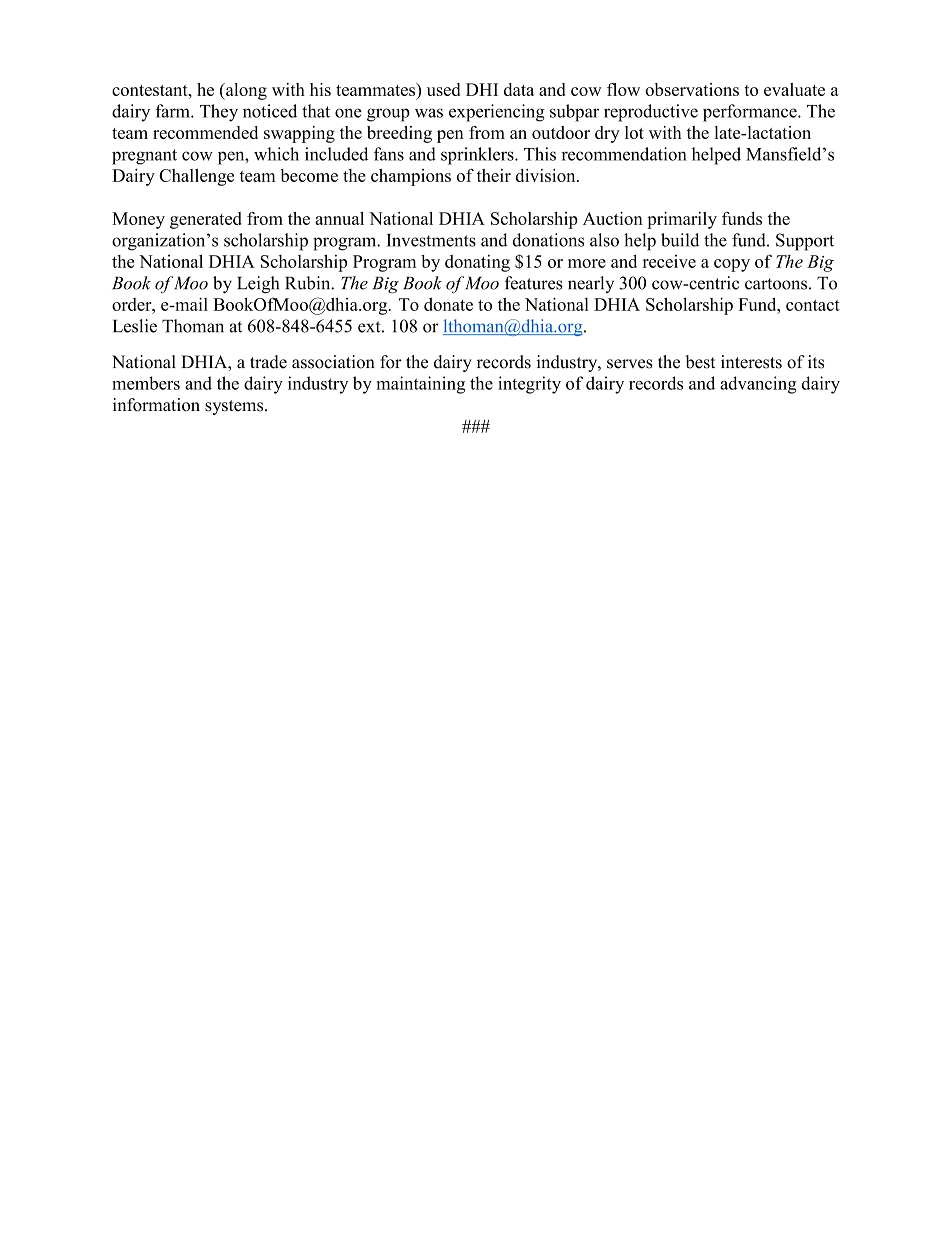 The height and width of the page is (1233, 952). Describe the element at coordinates (758, 385) in the page. I see `advancing` at that location.
